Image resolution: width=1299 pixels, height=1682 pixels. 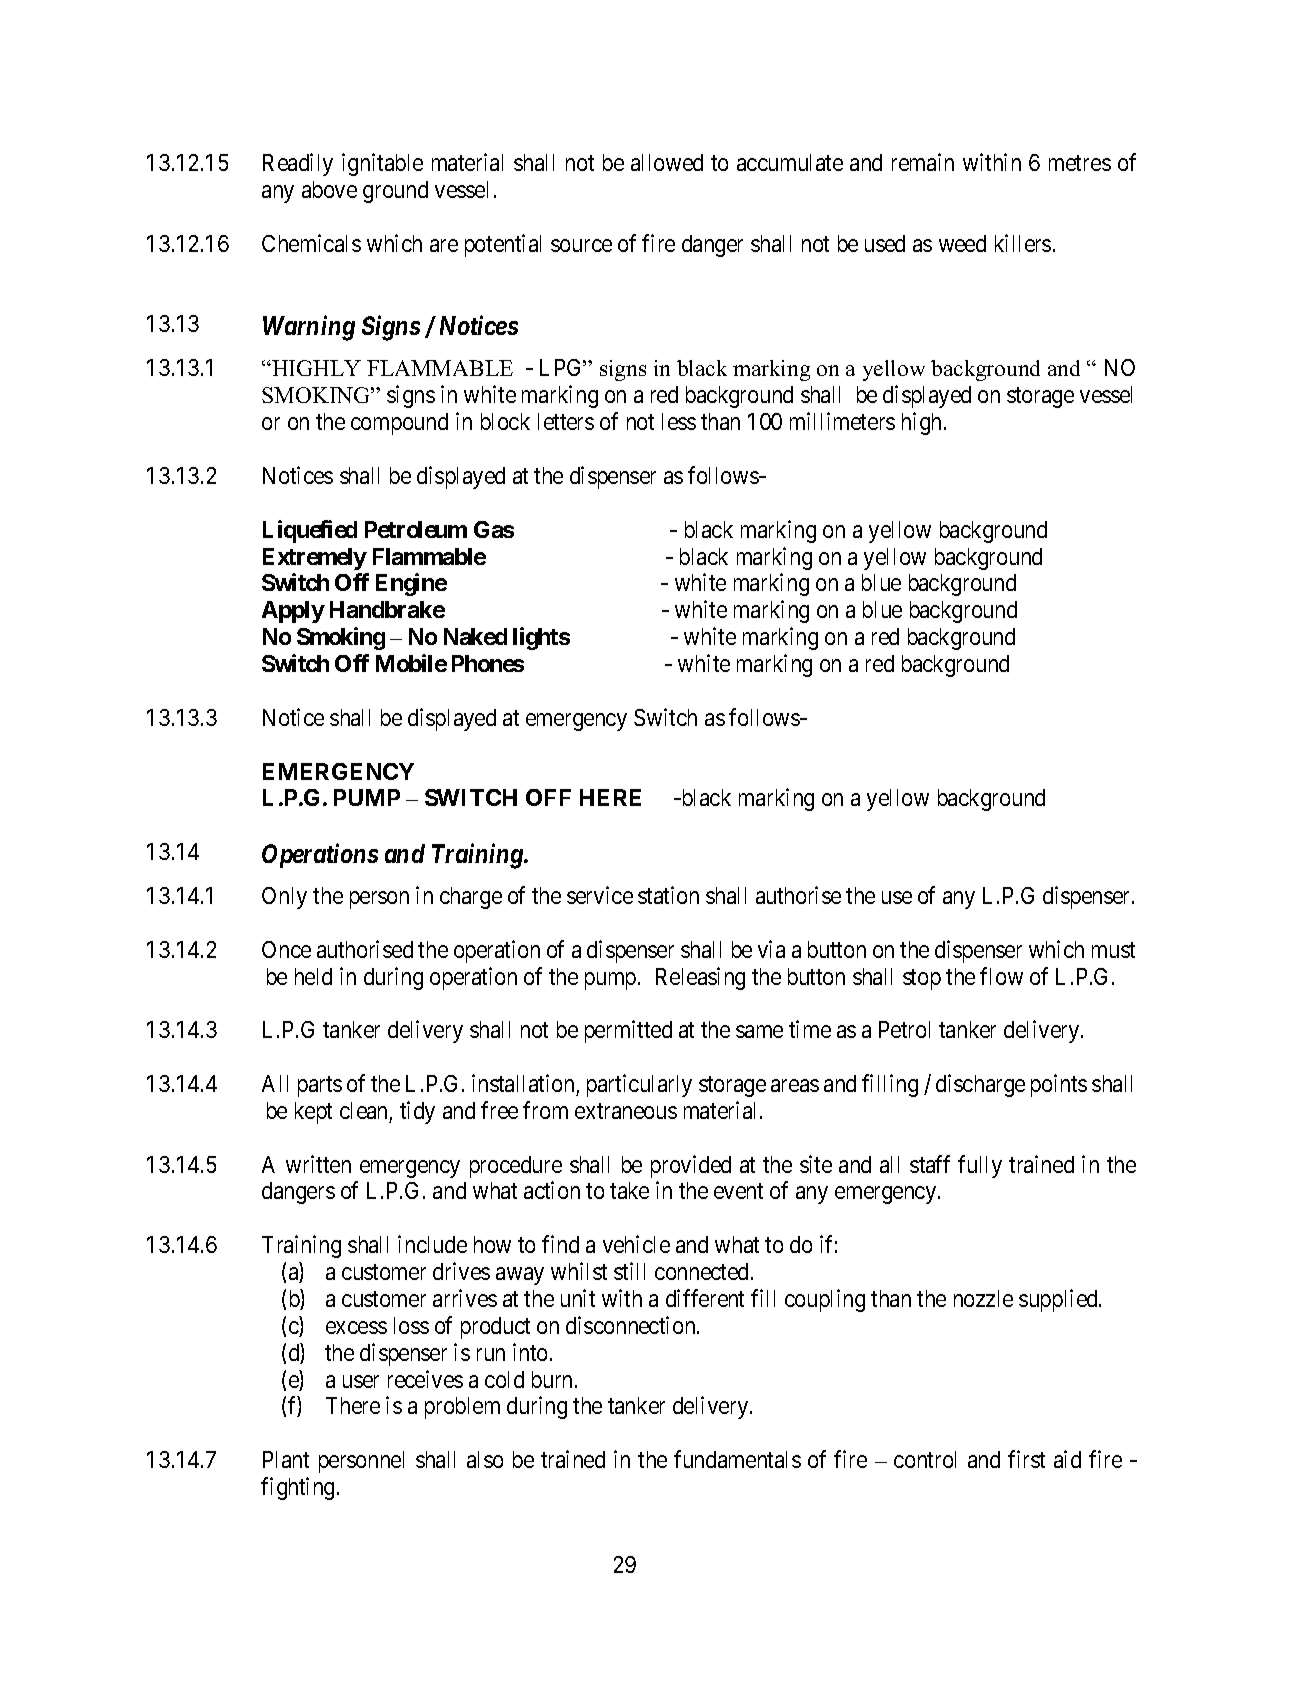 I want to click on killers, so click(x=1023, y=243).
